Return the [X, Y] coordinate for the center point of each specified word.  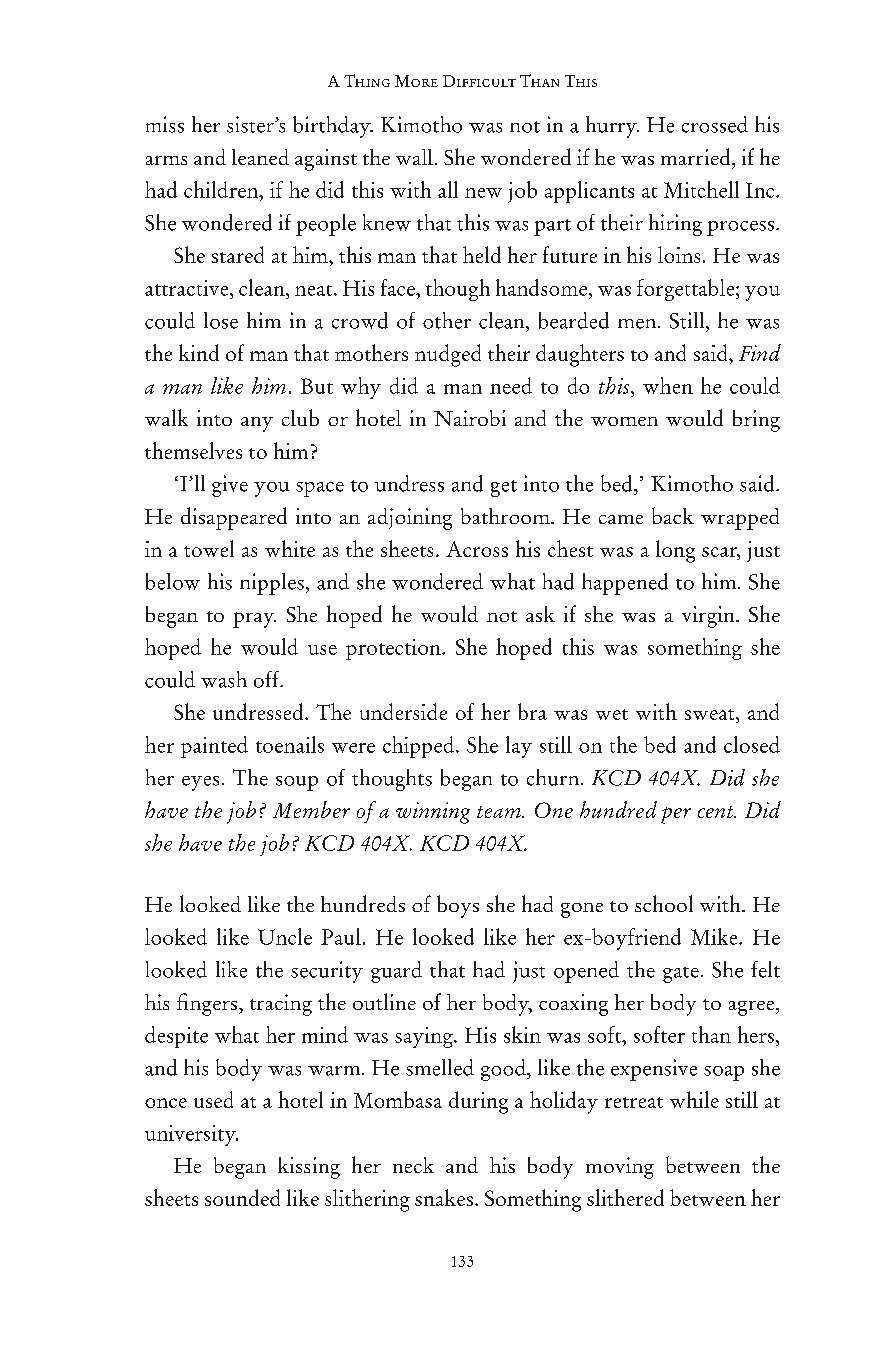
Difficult [479, 81]
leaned [260, 157]
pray [254, 620]
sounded [242, 1197]
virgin [709, 617]
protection [394, 649]
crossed [715, 124]
